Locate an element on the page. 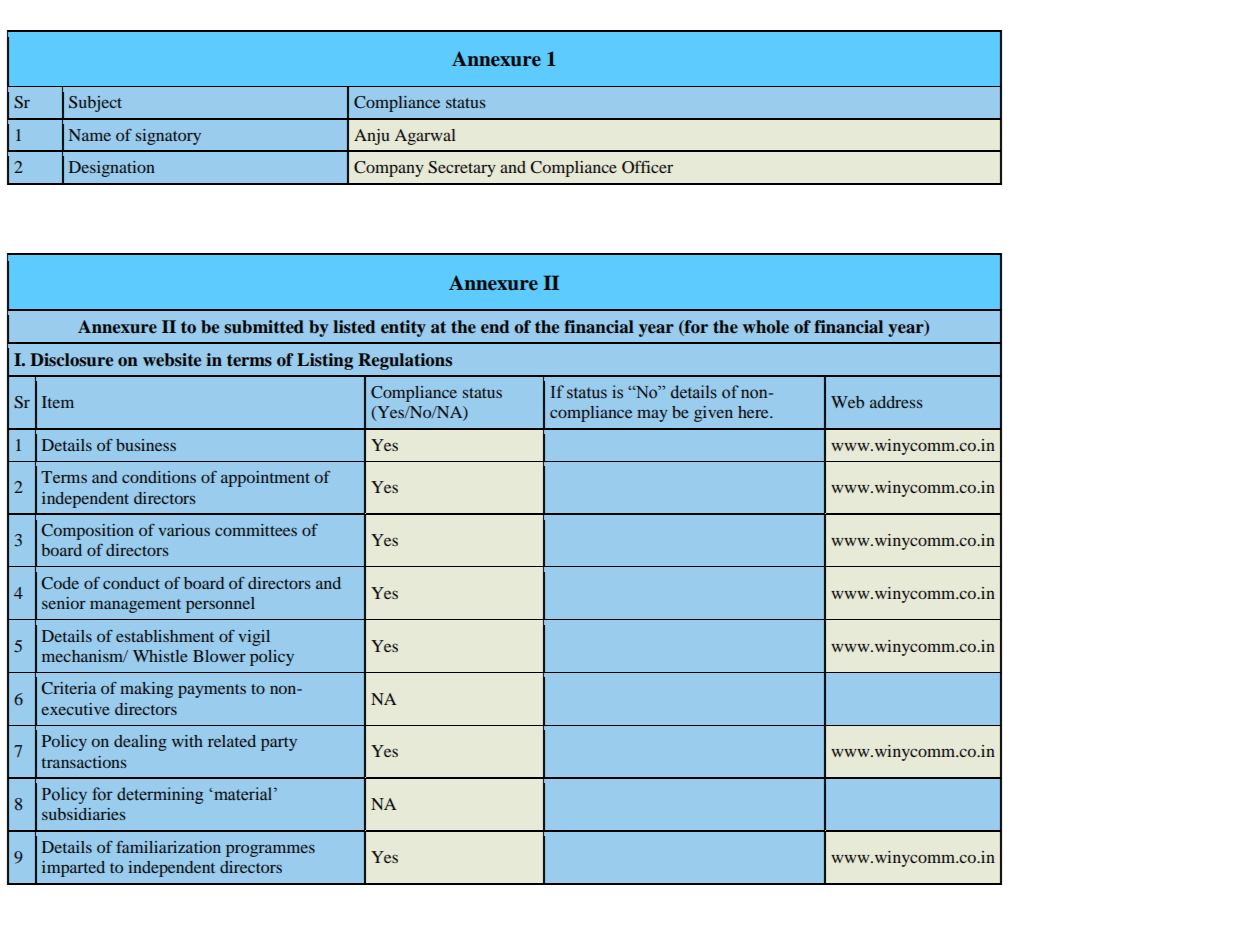  appointment is located at coordinates (265, 479).
